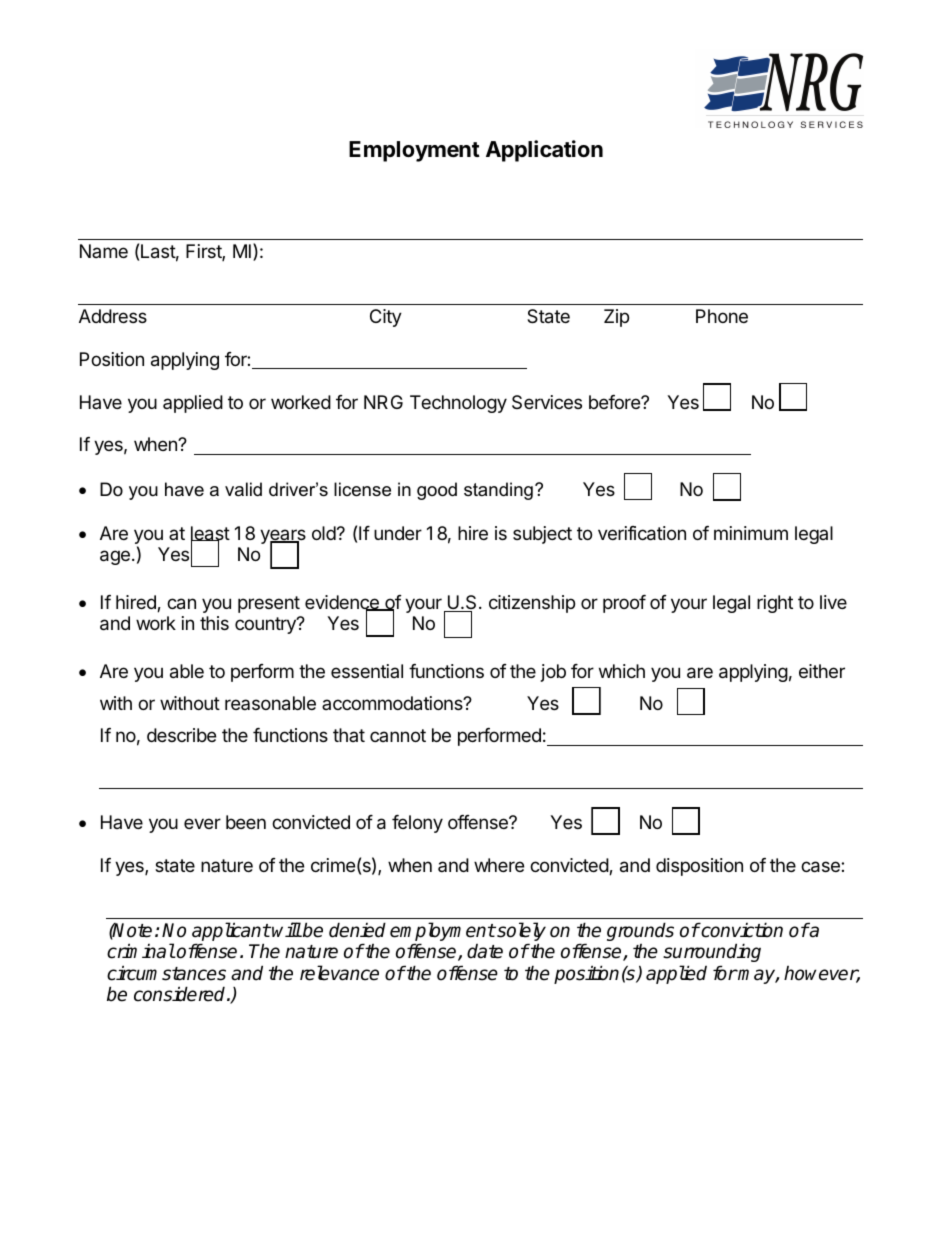 This screenshot has width=952, height=1233. Describe the element at coordinates (485, 951) in the screenshot. I see `date` at that location.
